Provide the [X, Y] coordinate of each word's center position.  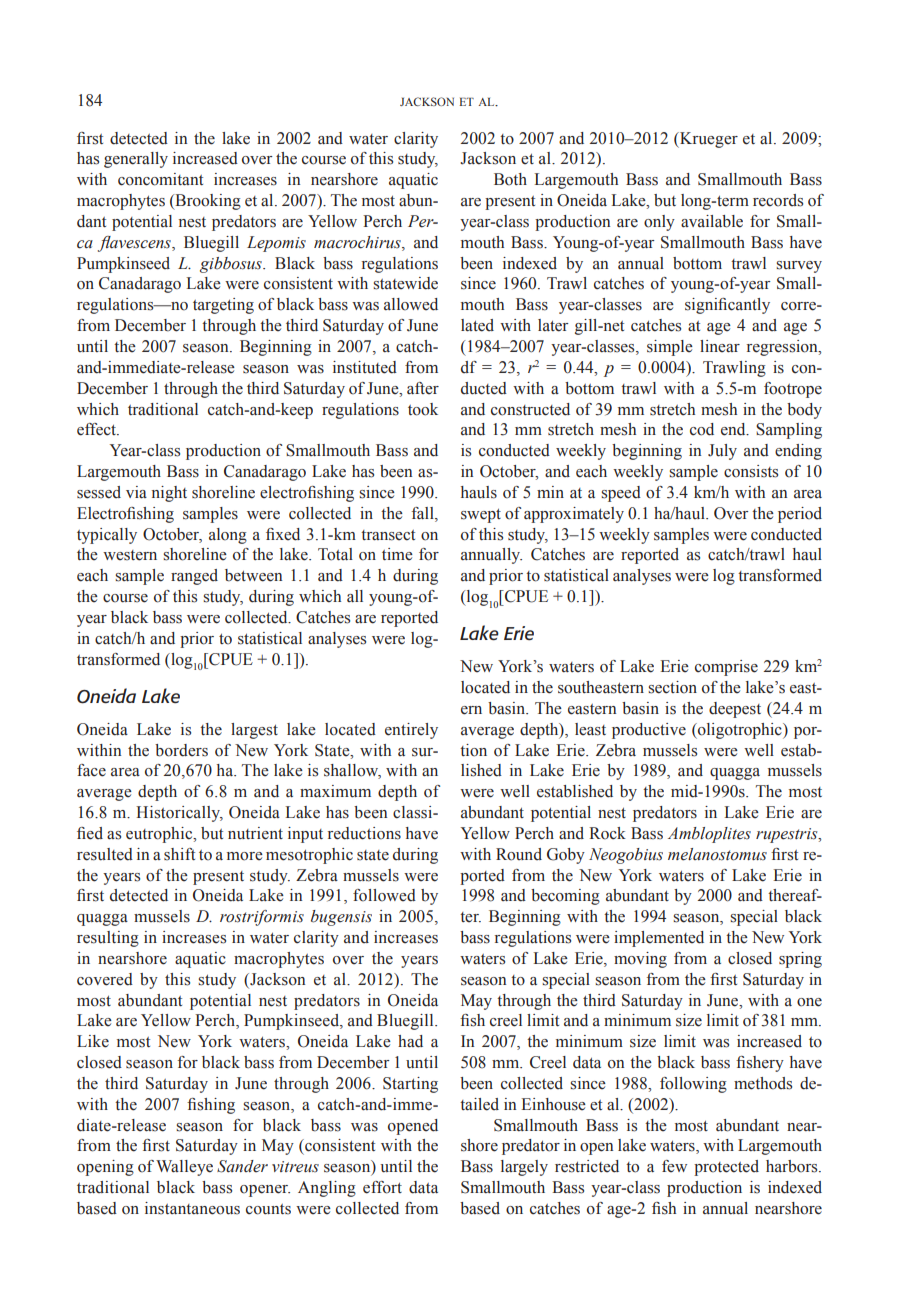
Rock [607, 833]
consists [751, 471]
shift [179, 854]
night [169, 494]
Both [510, 179]
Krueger [708, 140]
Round [519, 854]
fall [424, 513]
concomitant [160, 179]
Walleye [184, 1168]
